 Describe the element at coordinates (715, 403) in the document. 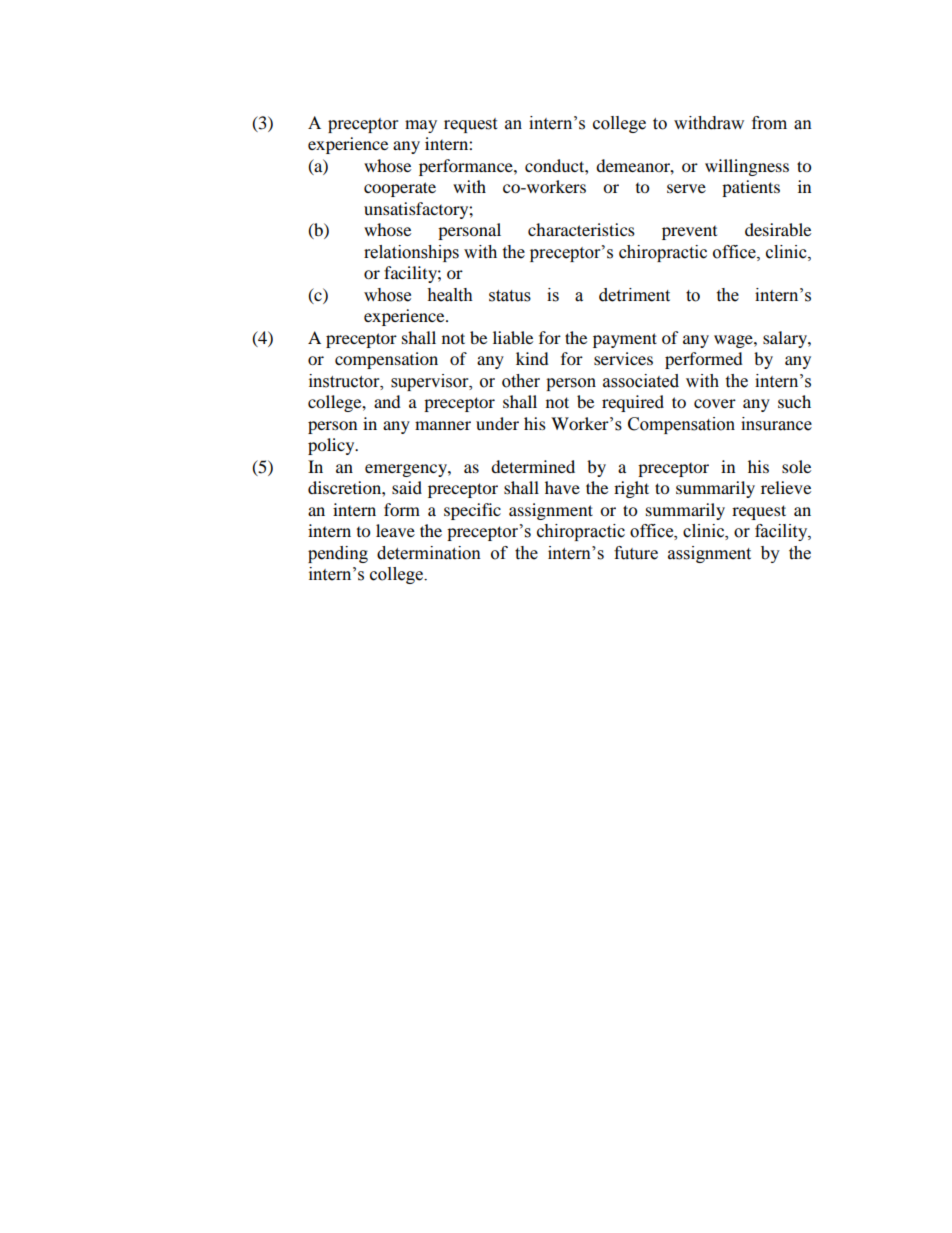

I see `cover` at that location.
